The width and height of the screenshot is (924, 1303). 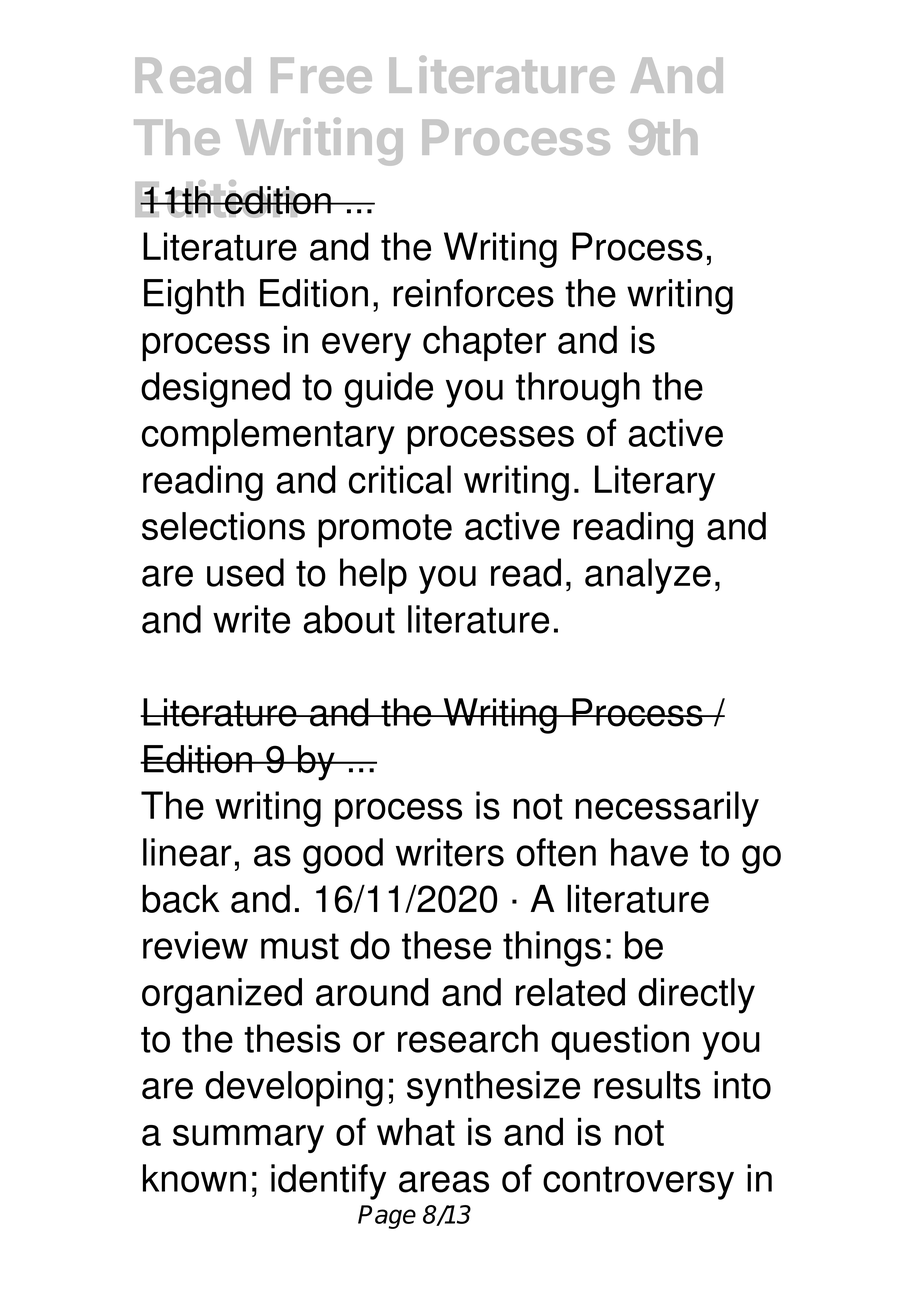 I want to click on used, so click(x=245, y=572).
